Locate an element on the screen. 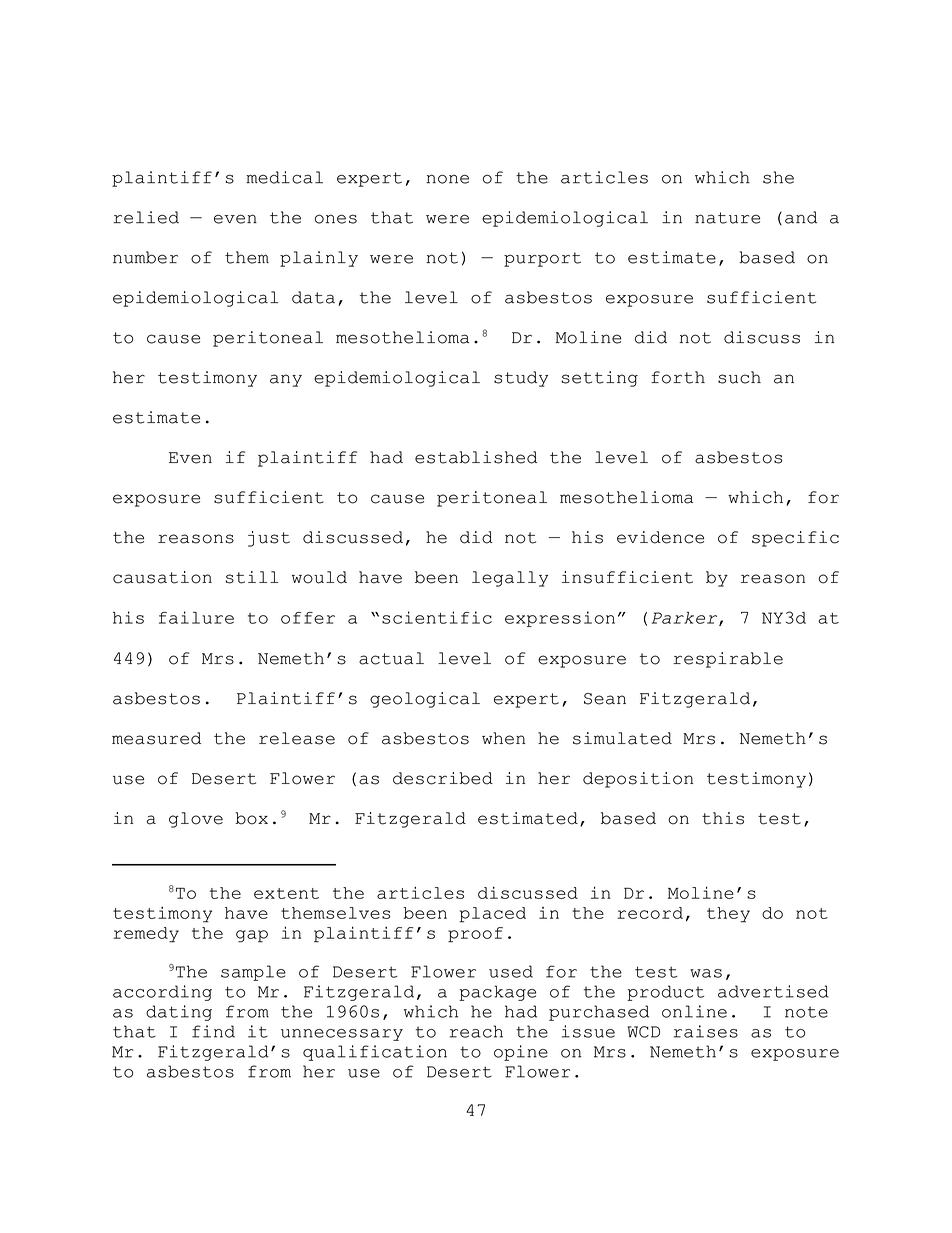  scientific is located at coordinates (437, 617).
